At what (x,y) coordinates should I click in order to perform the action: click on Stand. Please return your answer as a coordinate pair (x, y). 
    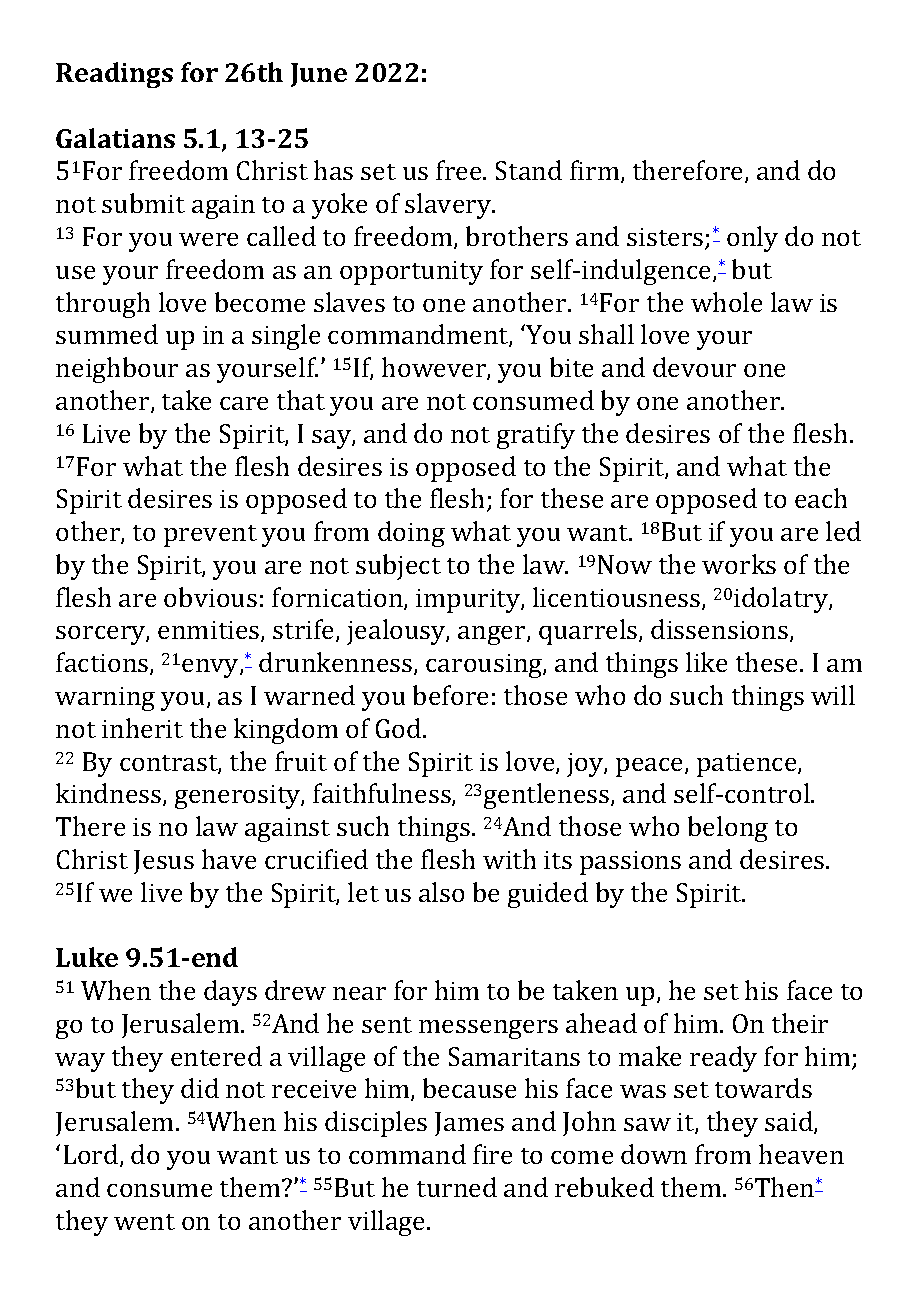
    Looking at the image, I should click on (529, 170).
